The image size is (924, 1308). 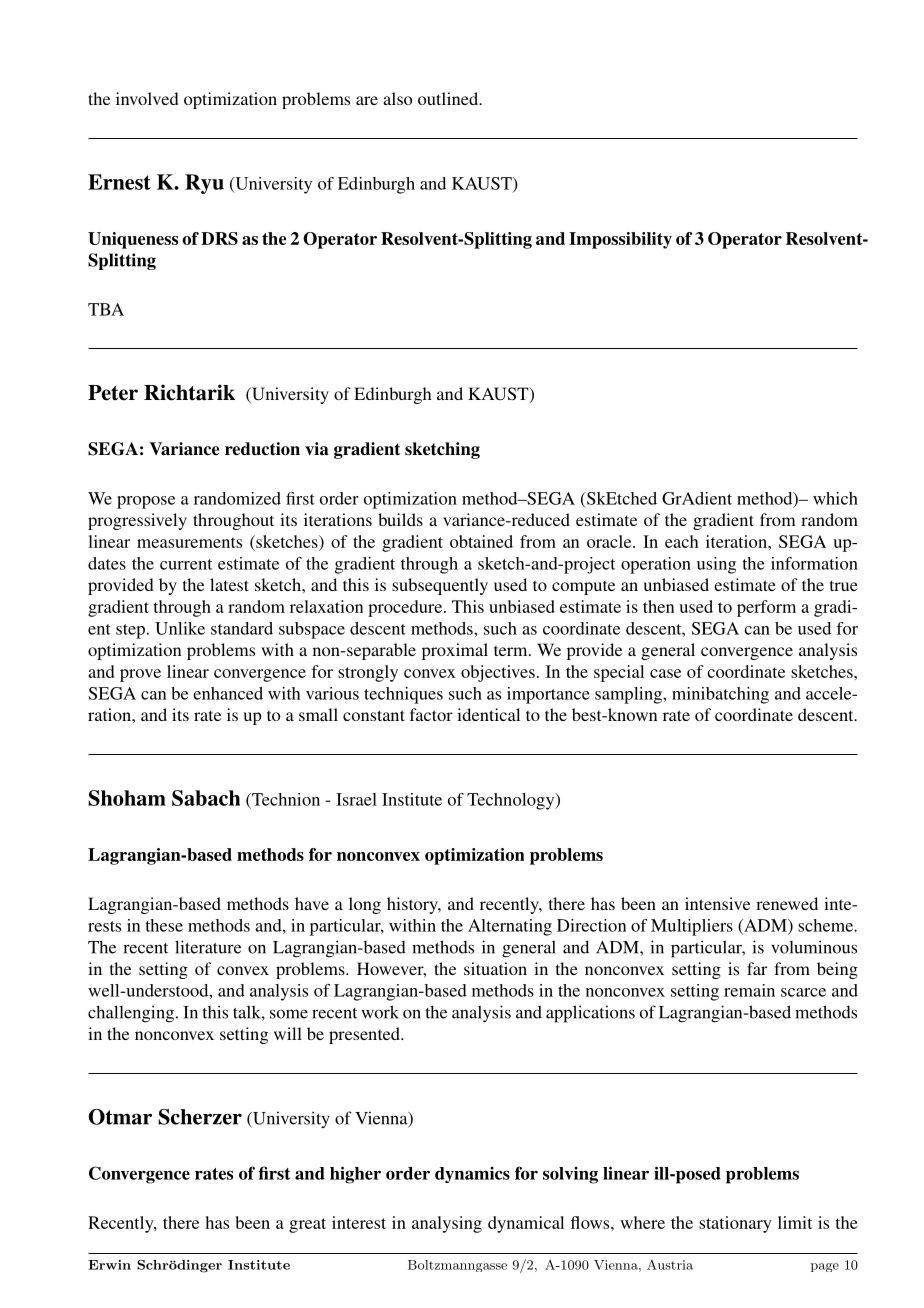 What do you see at coordinates (228, 693) in the image?
I see `enhanced` at bounding box center [228, 693].
